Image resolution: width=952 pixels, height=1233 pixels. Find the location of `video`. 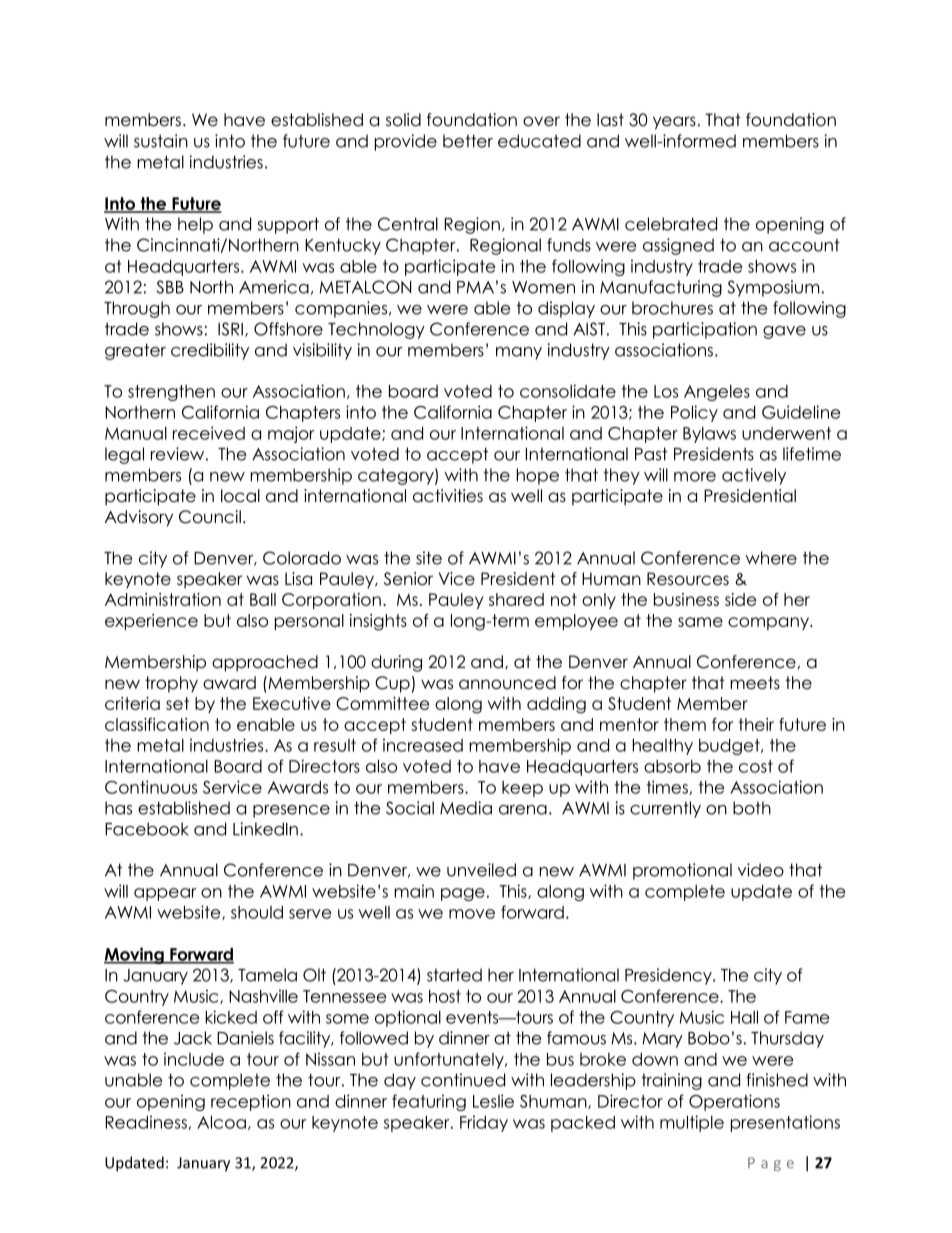

video is located at coordinates (761, 870).
